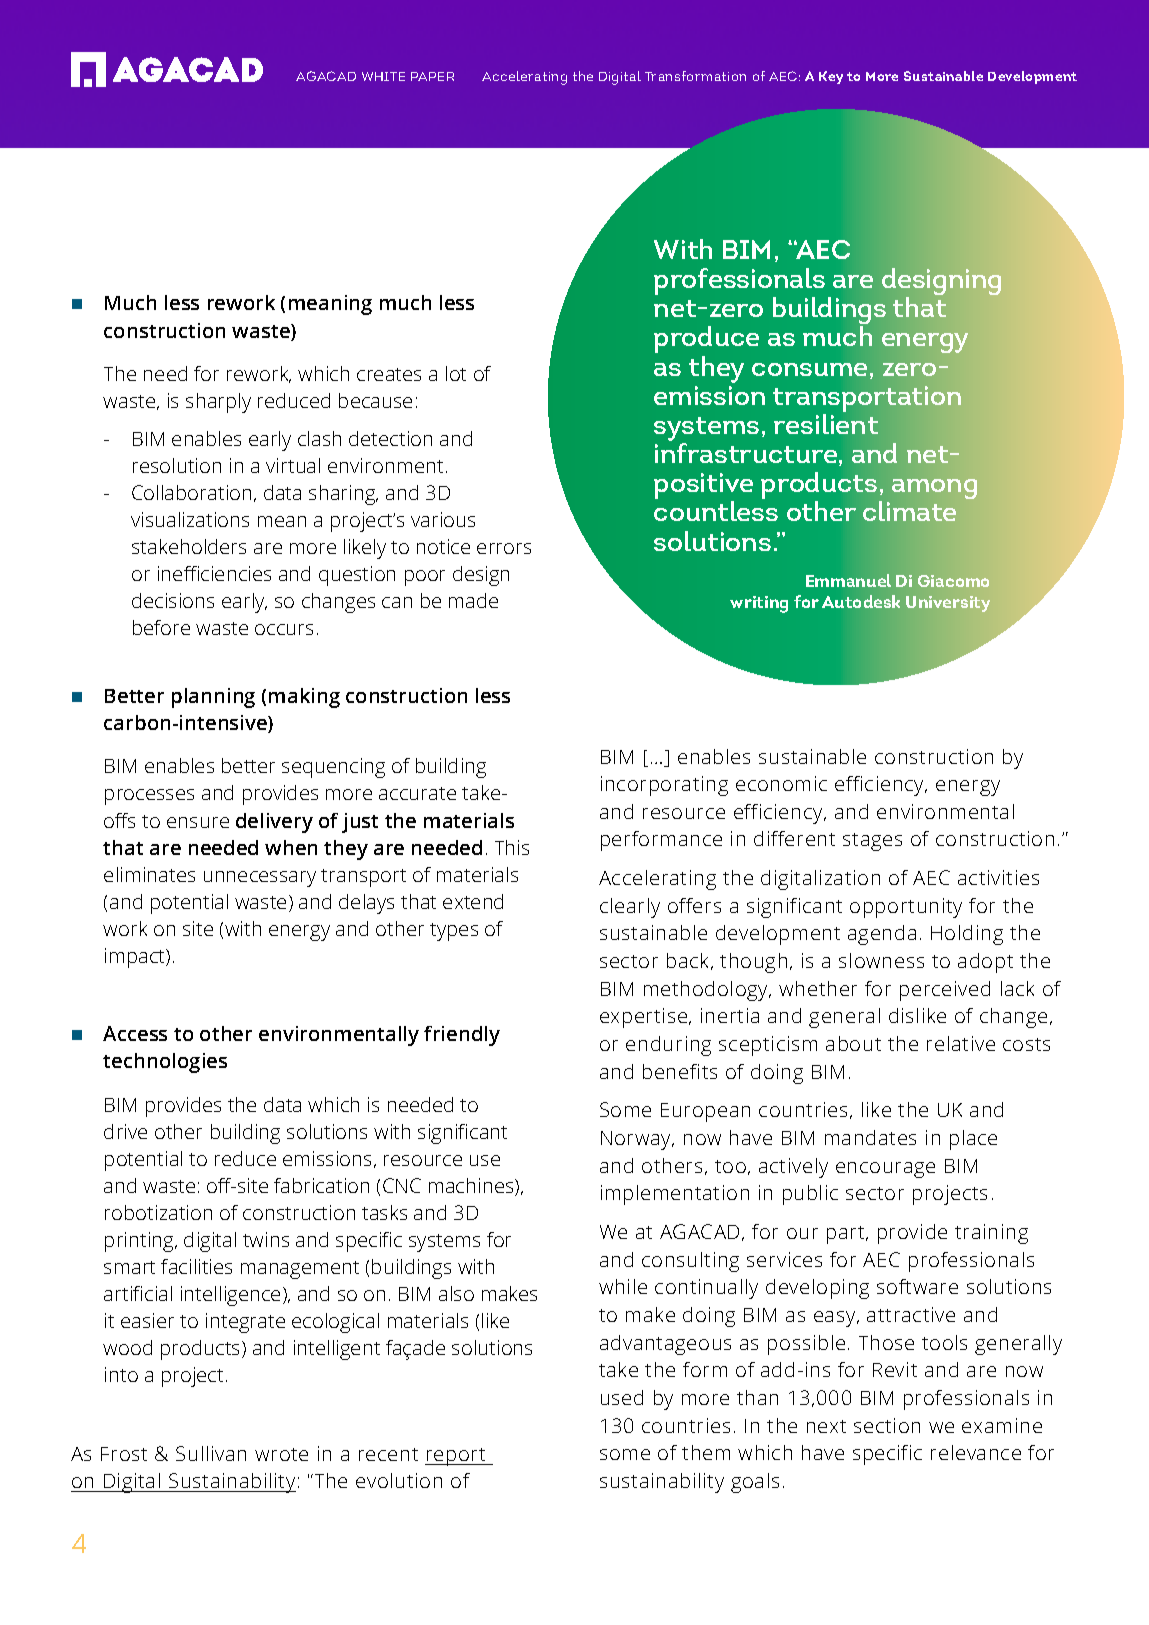 Image resolution: width=1149 pixels, height=1625 pixels. Describe the element at coordinates (872, 842) in the page. I see `stages` at that location.
